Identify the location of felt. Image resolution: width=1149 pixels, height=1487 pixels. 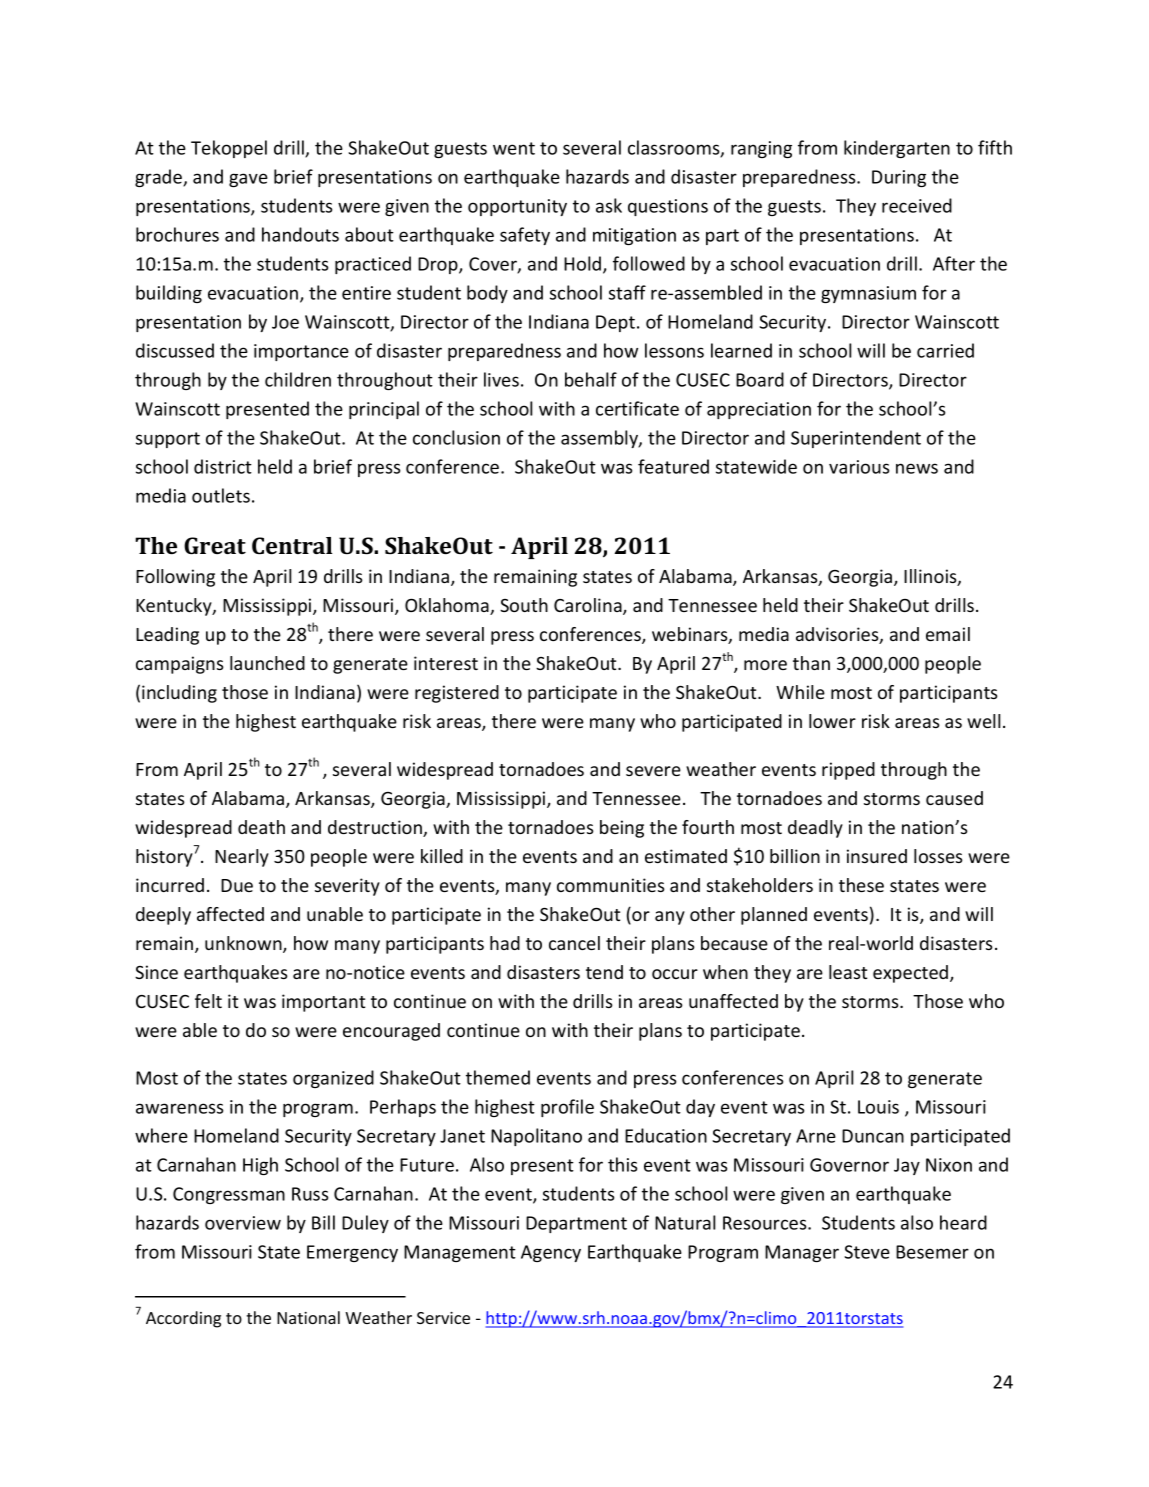
(208, 1001).
